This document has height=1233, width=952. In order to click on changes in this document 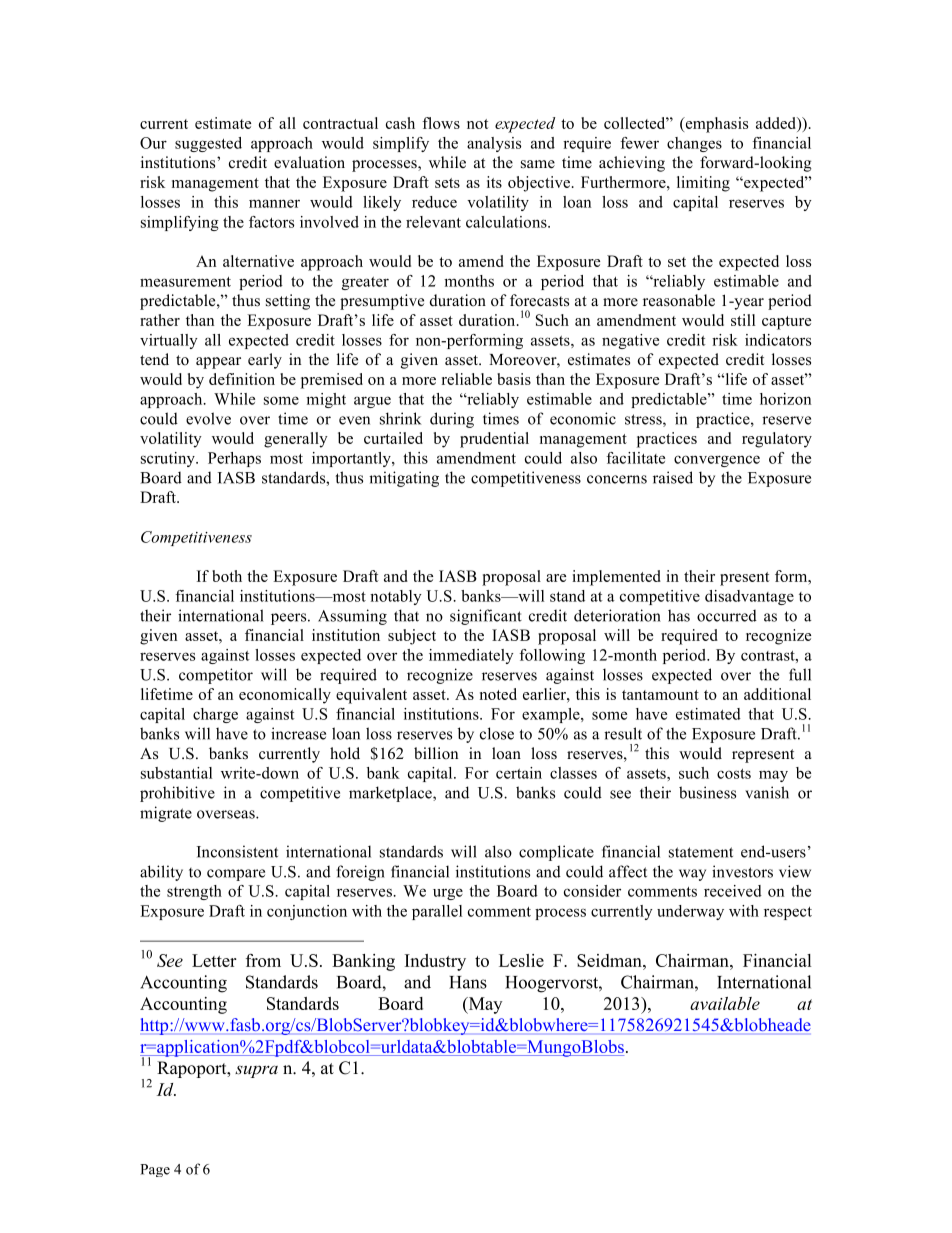, I will do `click(694, 144)`.
